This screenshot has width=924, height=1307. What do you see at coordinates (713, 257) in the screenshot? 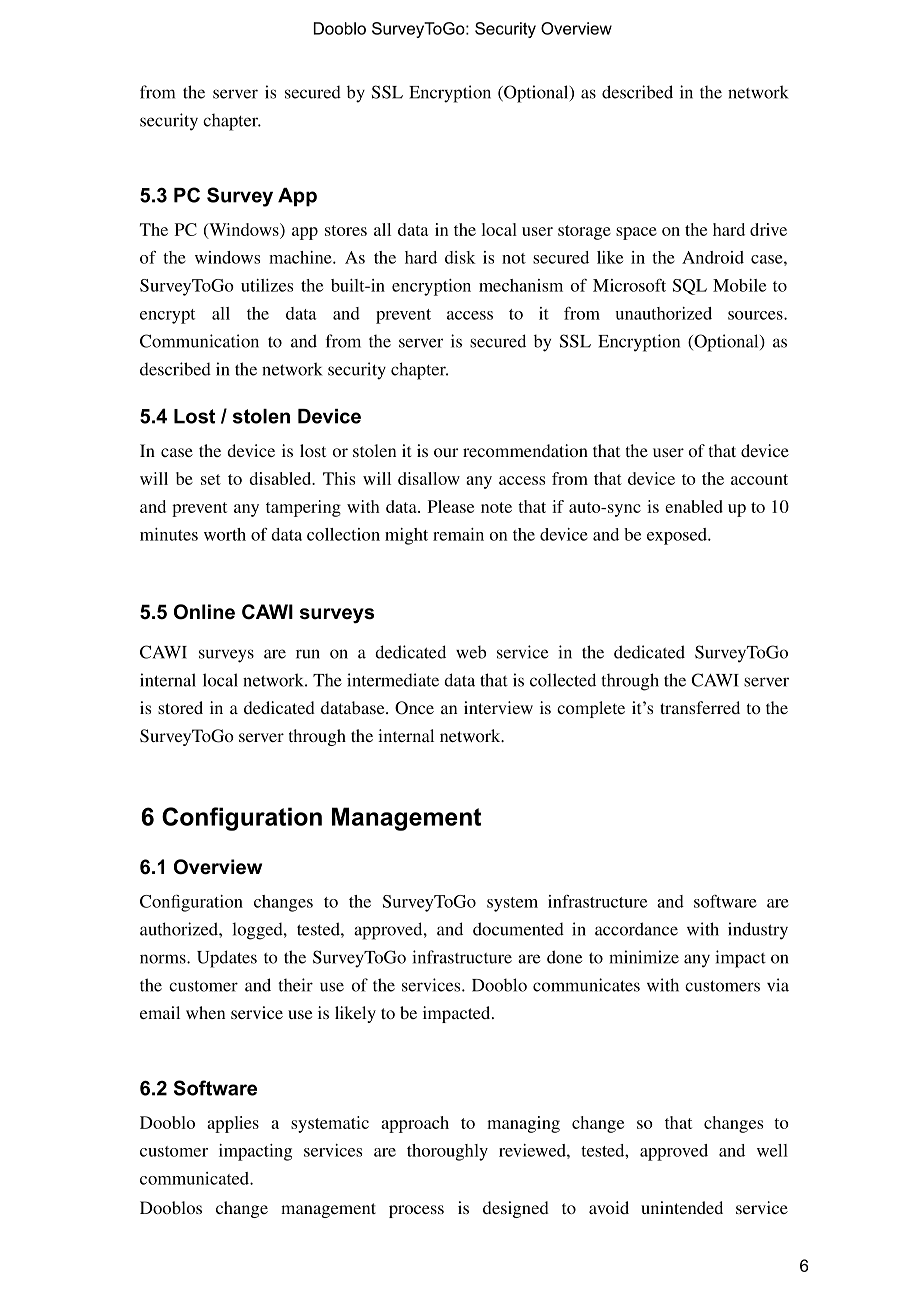
I see `Android` at bounding box center [713, 257].
